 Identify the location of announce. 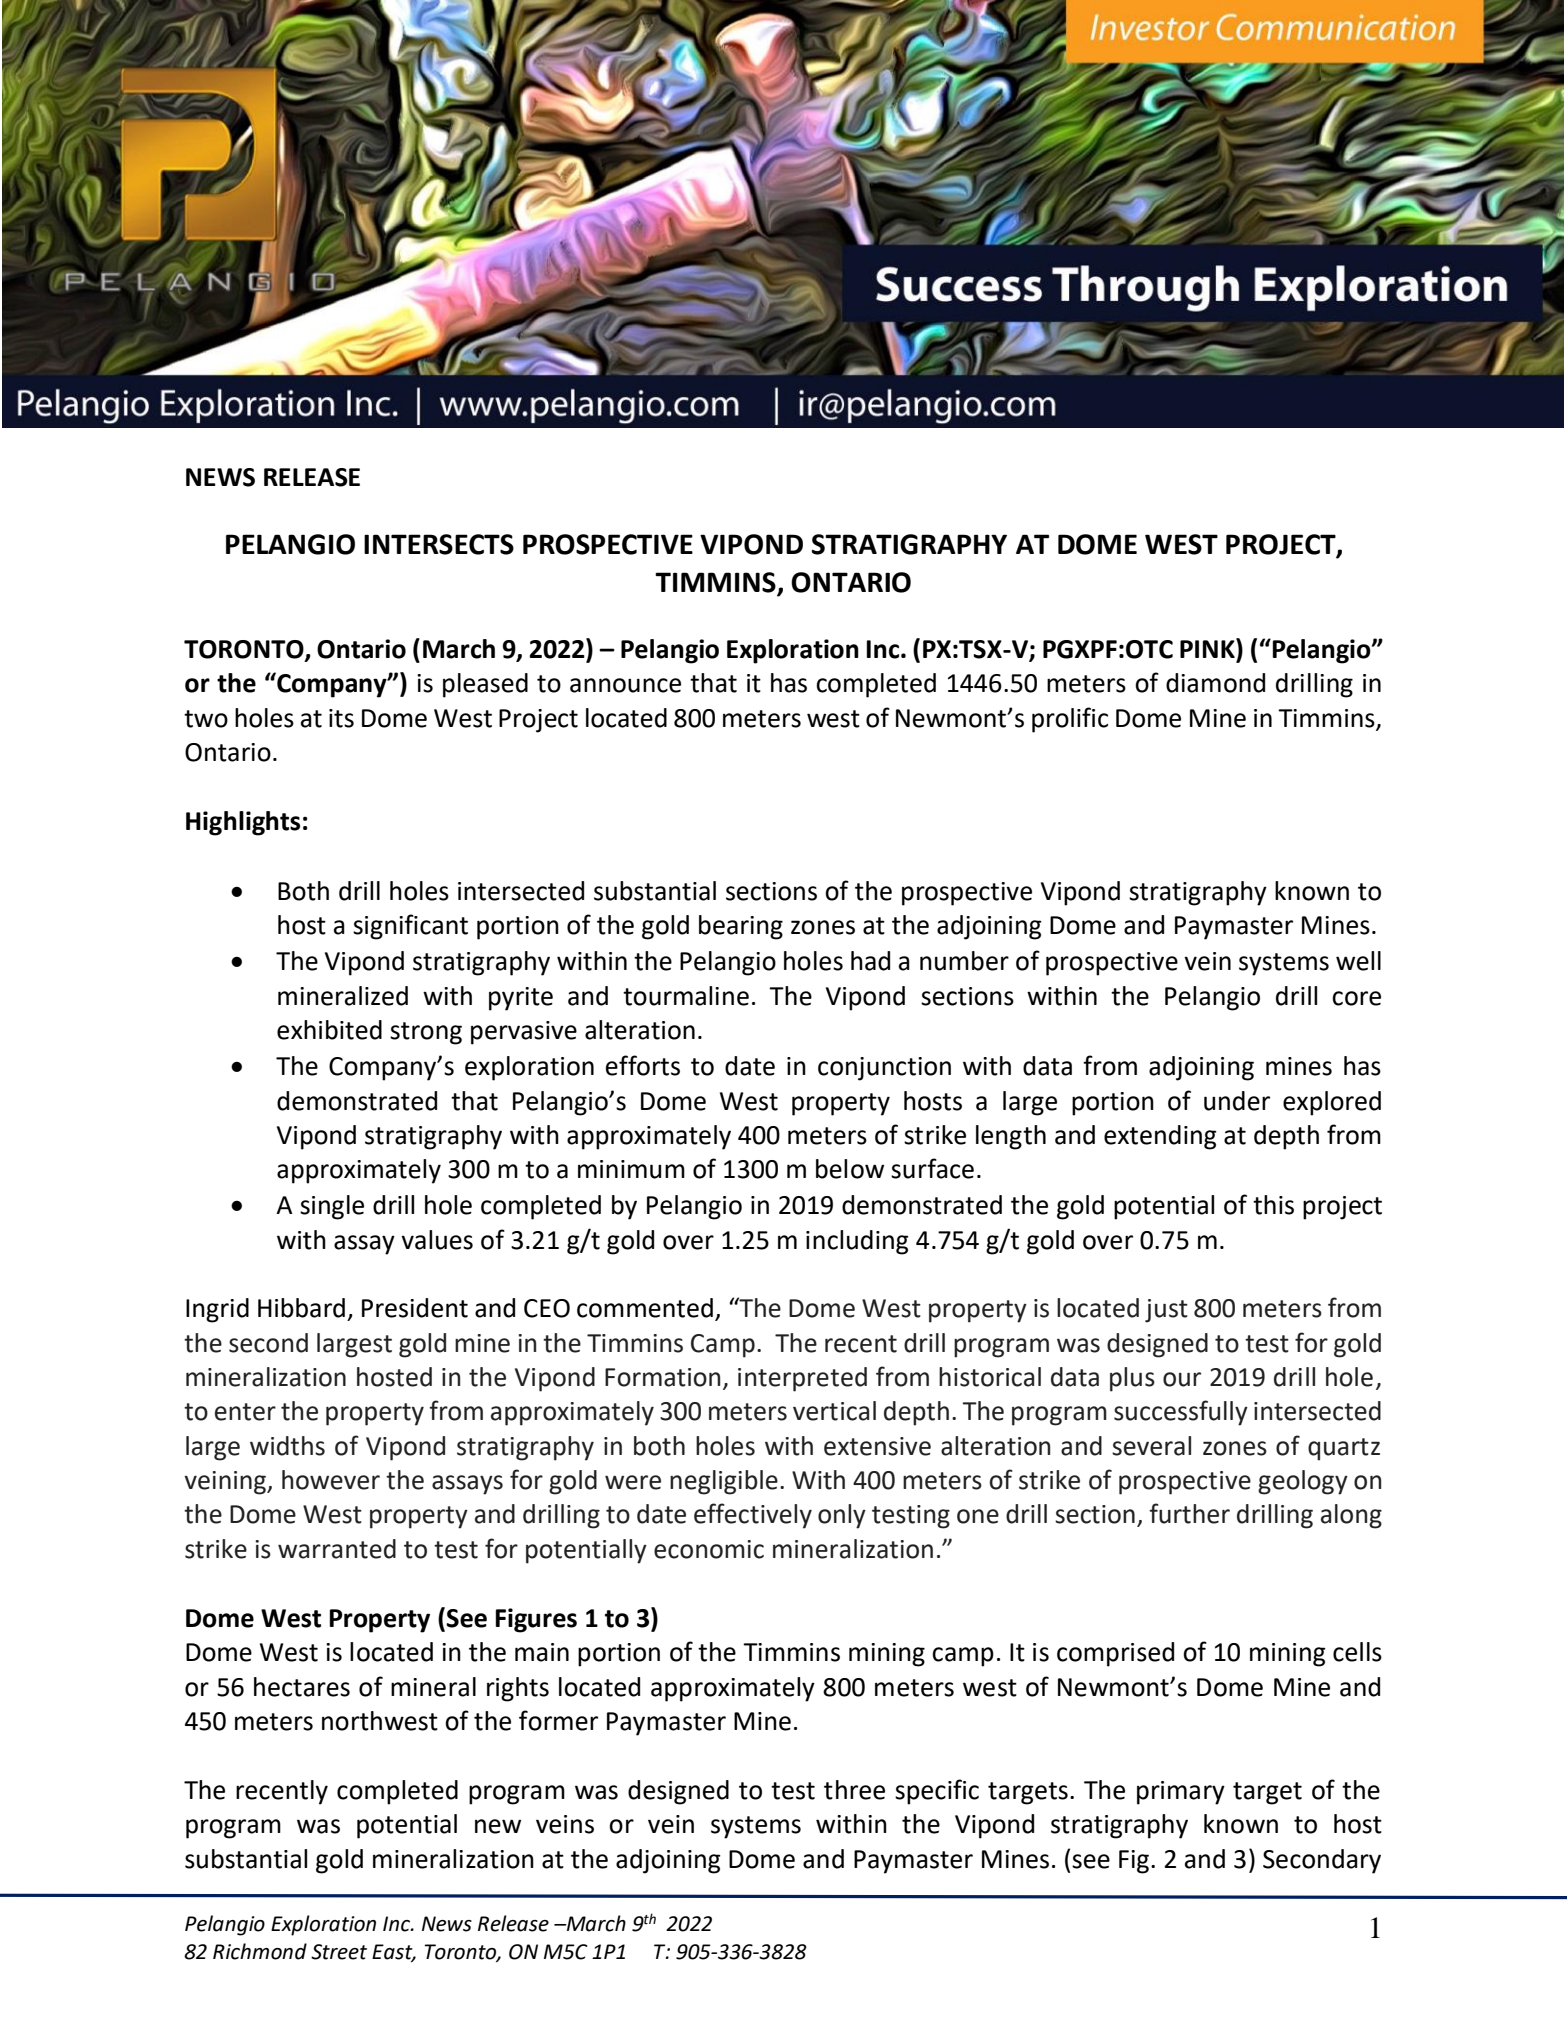
(625, 685).
